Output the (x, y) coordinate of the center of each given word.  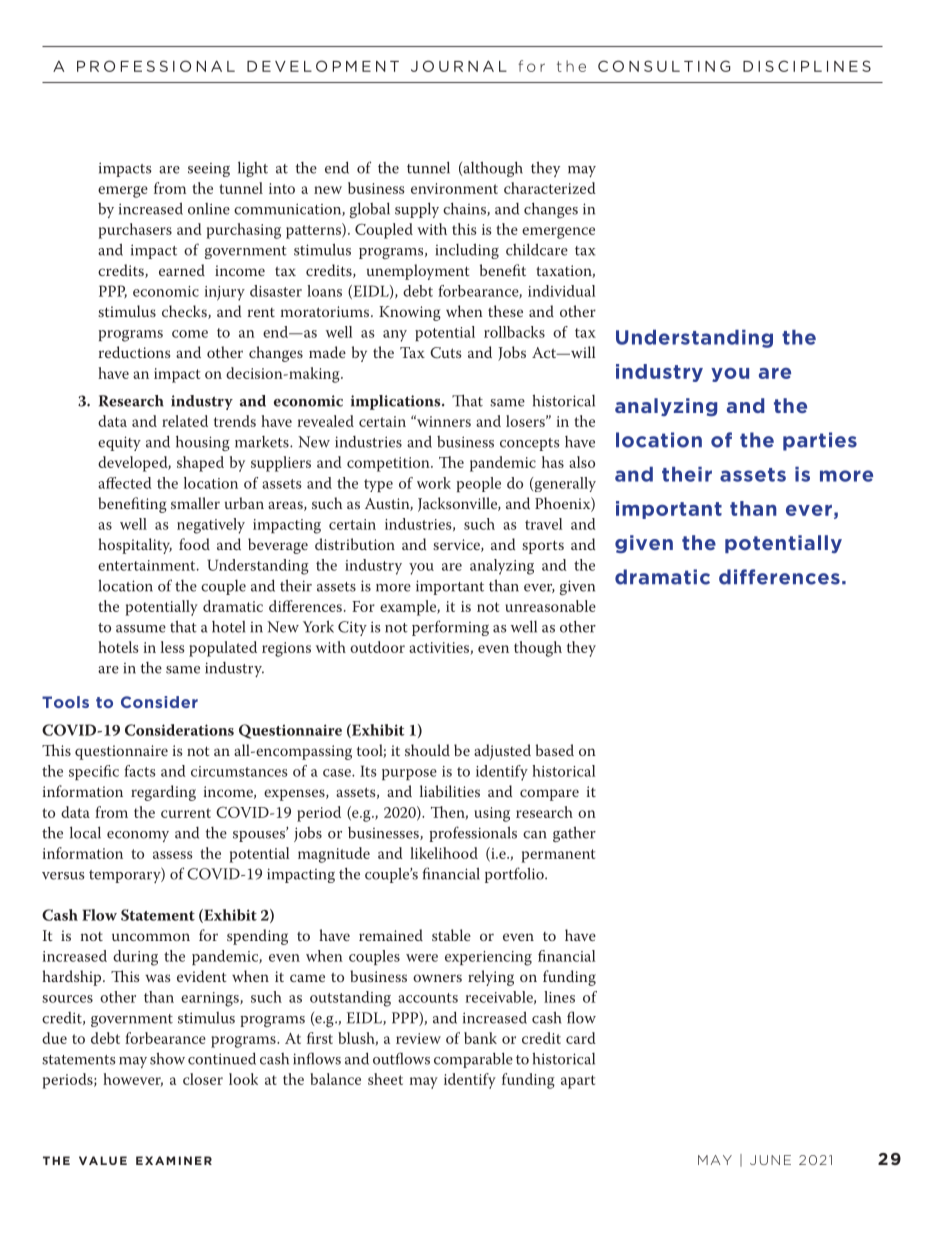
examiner (174, 1160)
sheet (385, 1079)
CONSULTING (664, 66)
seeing (209, 170)
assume (141, 629)
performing (450, 628)
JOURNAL (459, 66)
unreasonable (550, 606)
